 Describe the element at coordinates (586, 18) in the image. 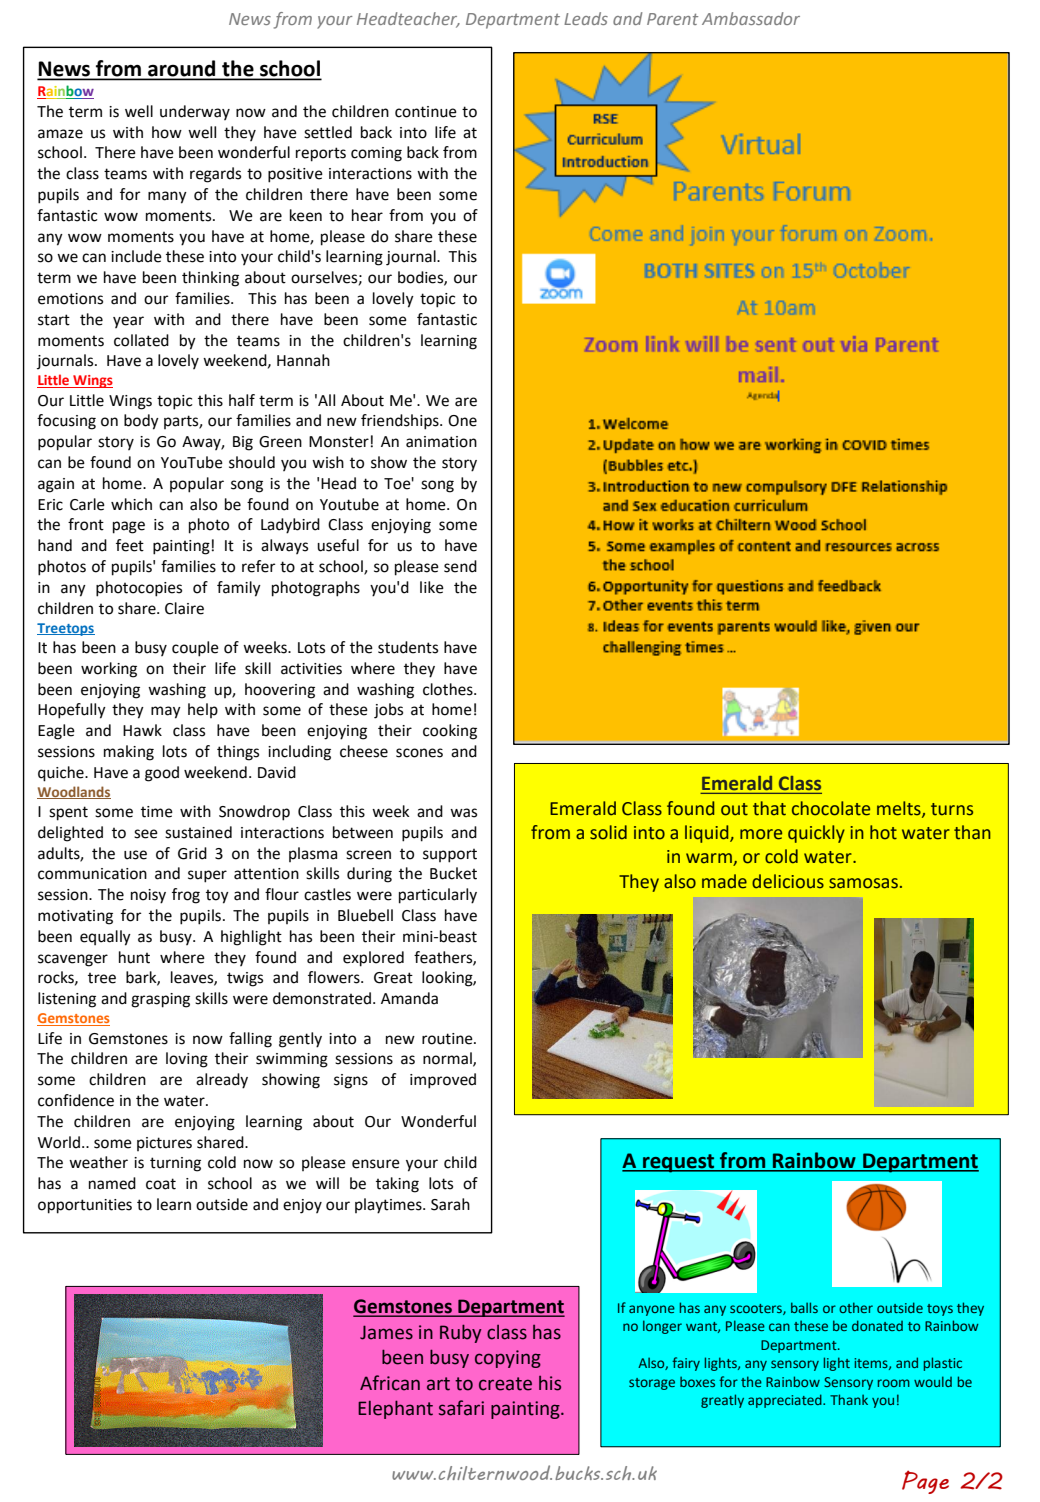

I see `Leads` at that location.
